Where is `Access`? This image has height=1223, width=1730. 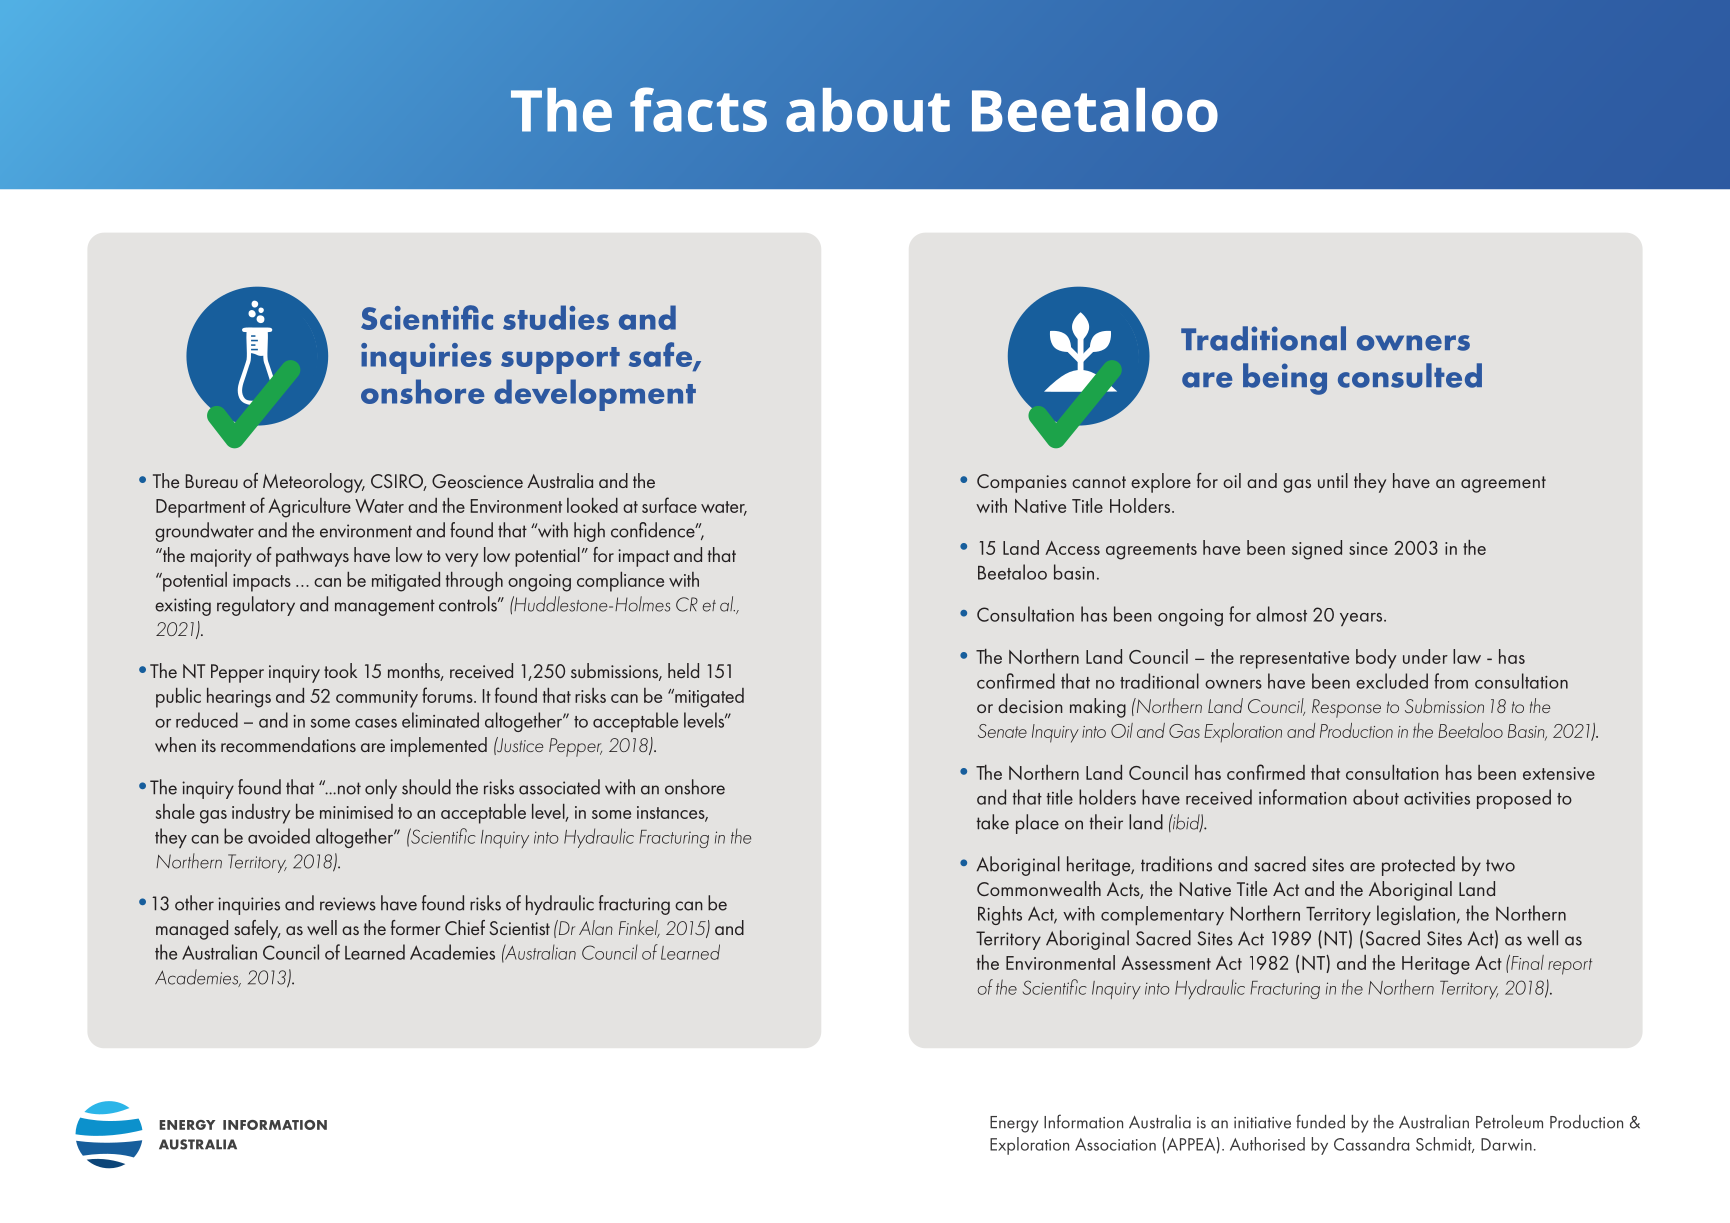 Access is located at coordinates (1072, 548).
